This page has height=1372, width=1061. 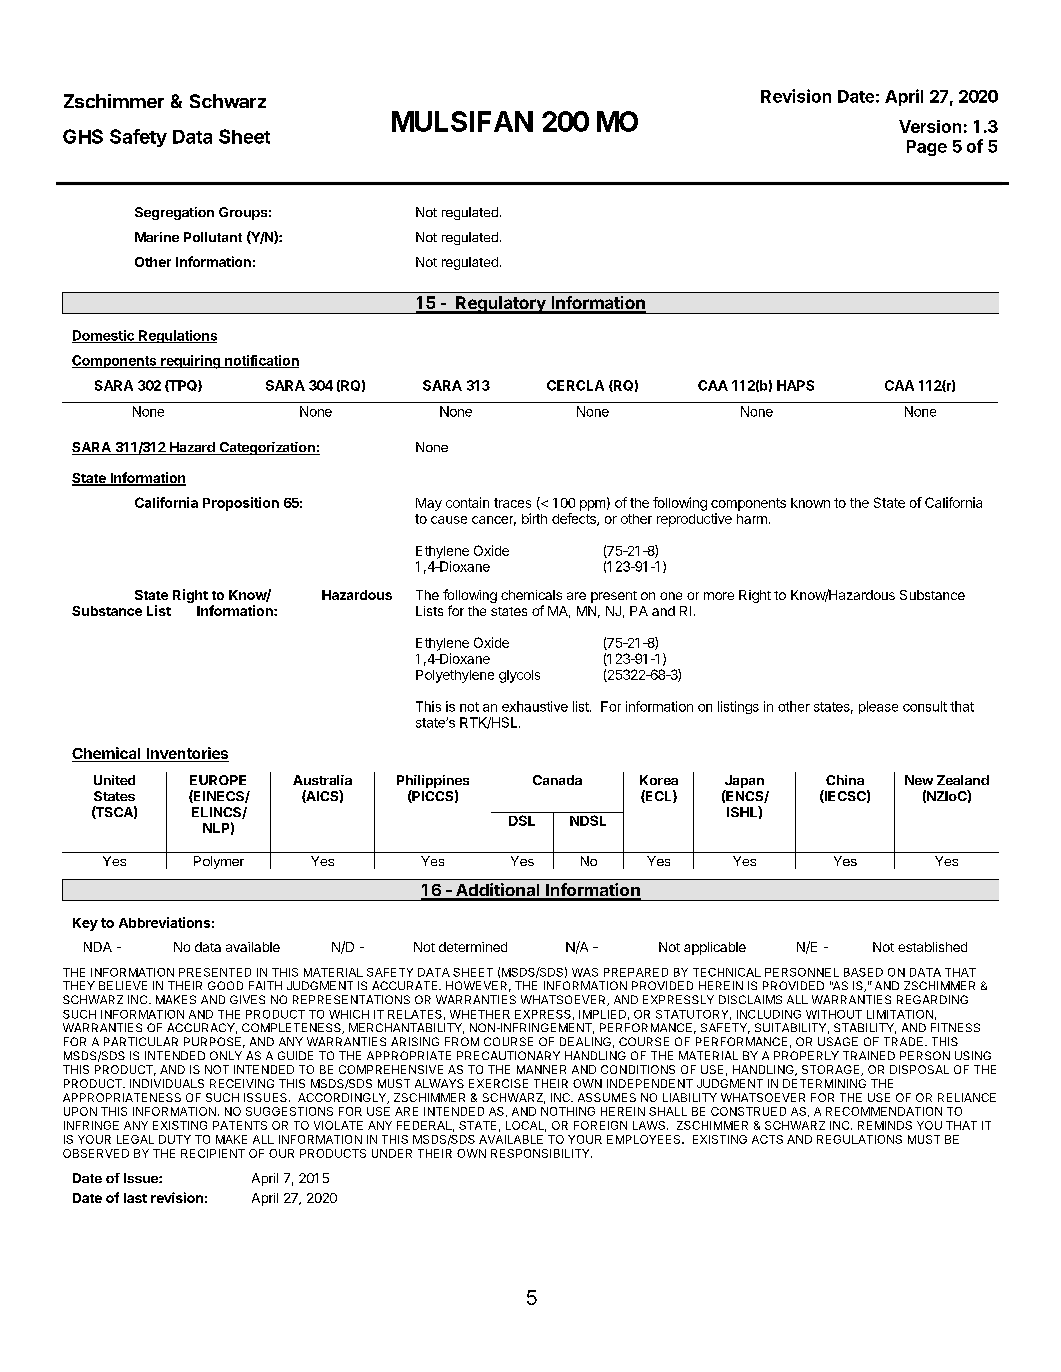 What do you see at coordinates (845, 780) in the page?
I see `China` at bounding box center [845, 780].
